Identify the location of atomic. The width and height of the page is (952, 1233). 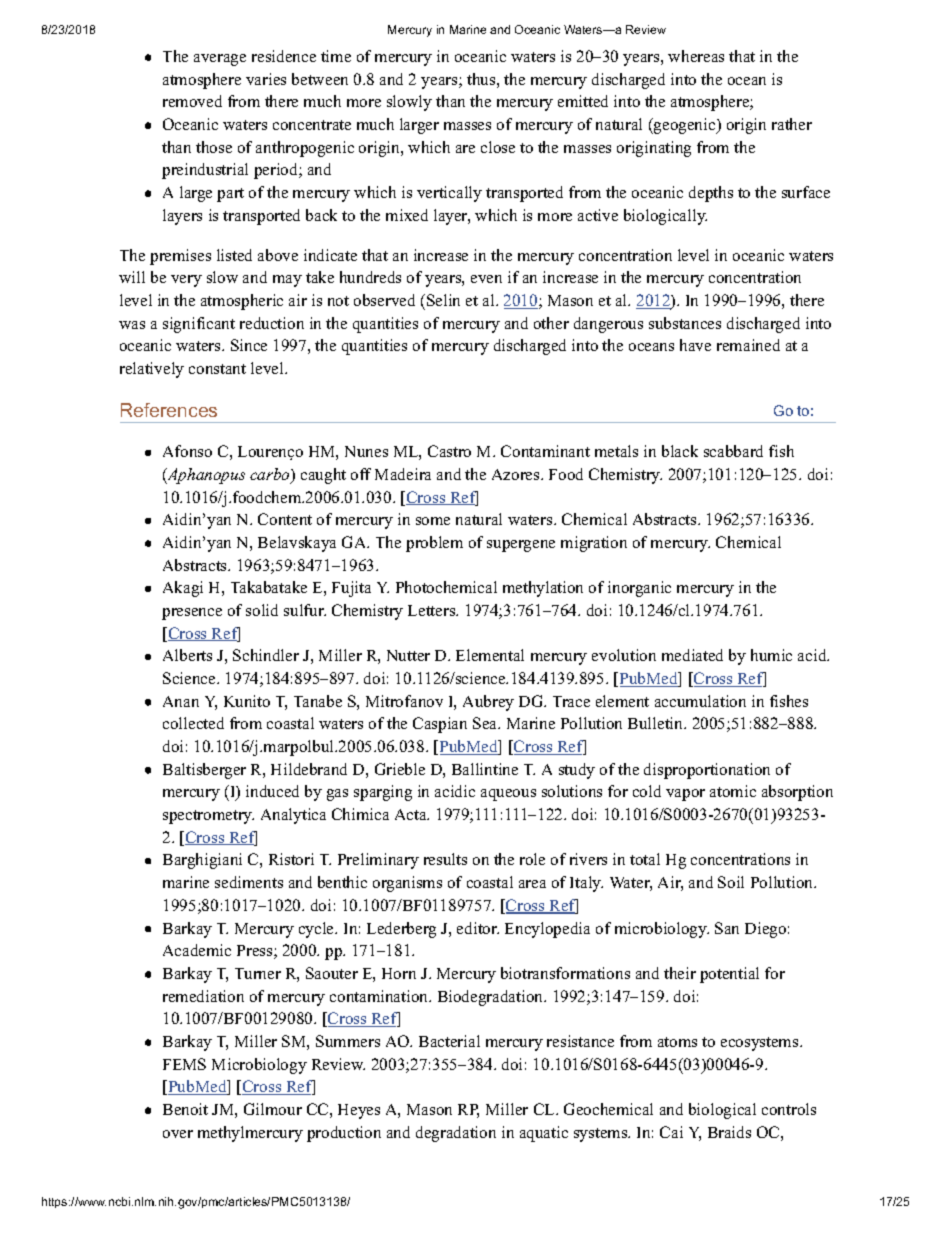
(733, 791).
